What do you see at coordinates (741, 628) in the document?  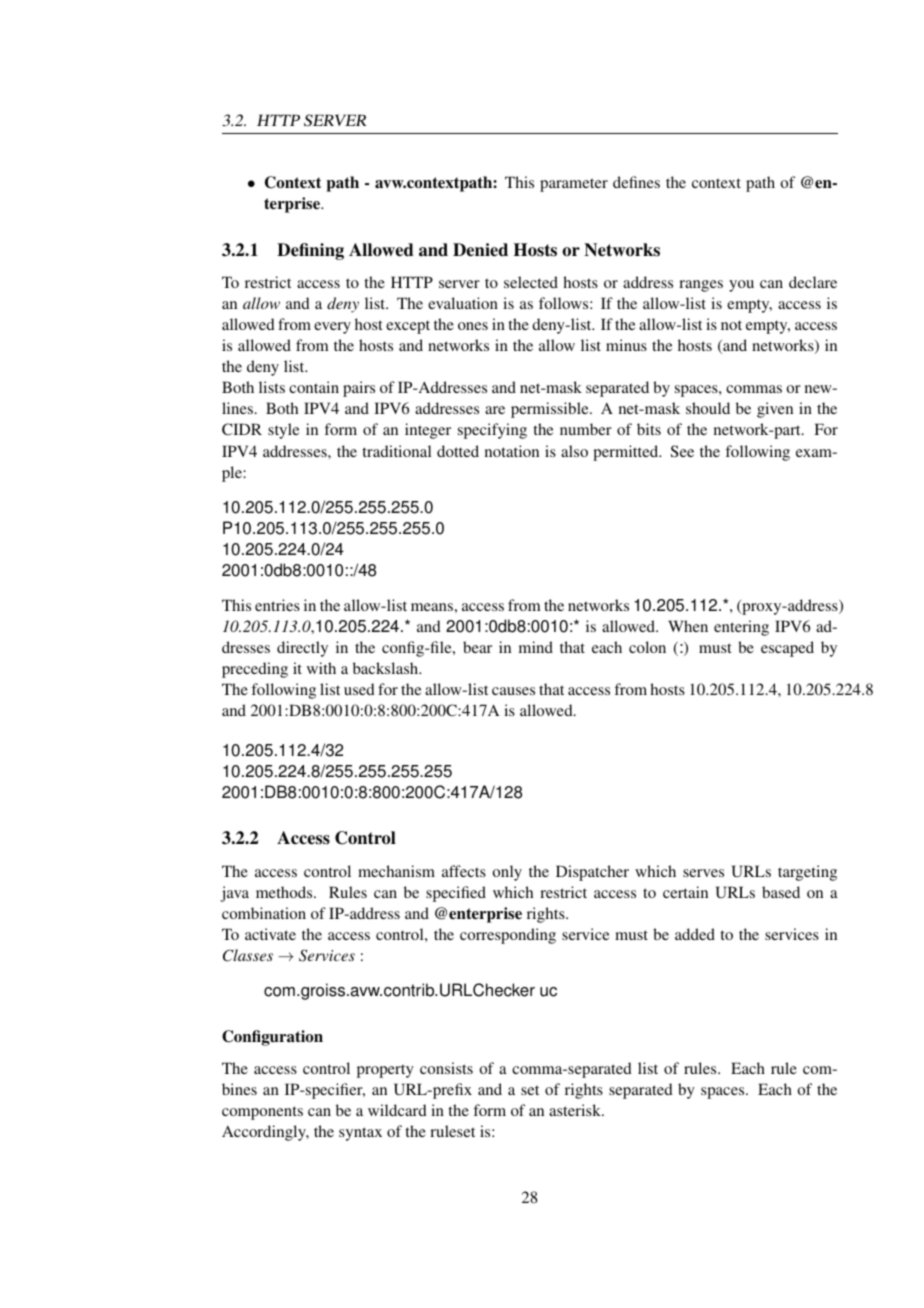 I see `entering` at bounding box center [741, 628].
